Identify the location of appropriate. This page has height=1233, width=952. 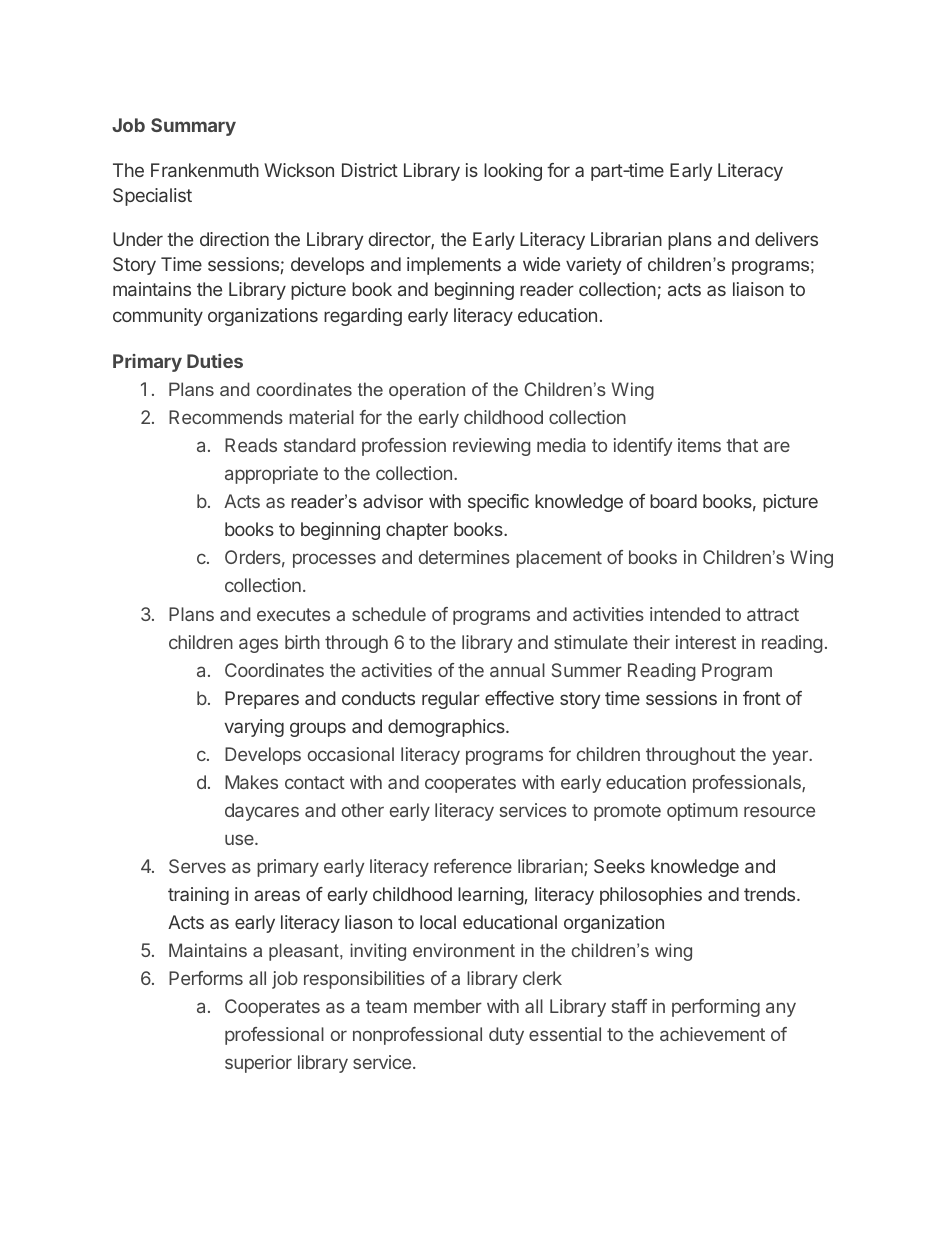
(271, 475).
